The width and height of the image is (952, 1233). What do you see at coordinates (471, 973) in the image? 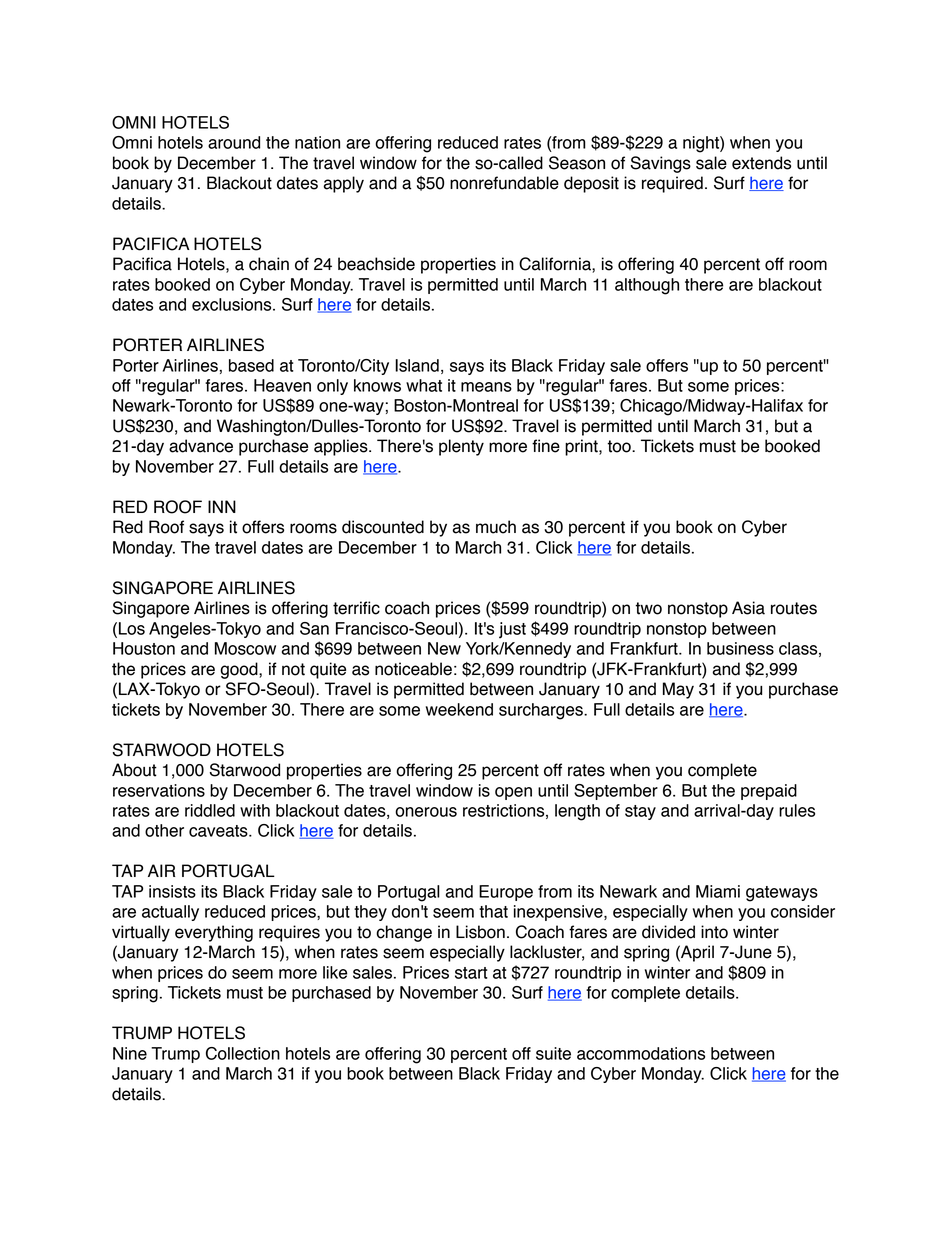
I see `start` at bounding box center [471, 973].
